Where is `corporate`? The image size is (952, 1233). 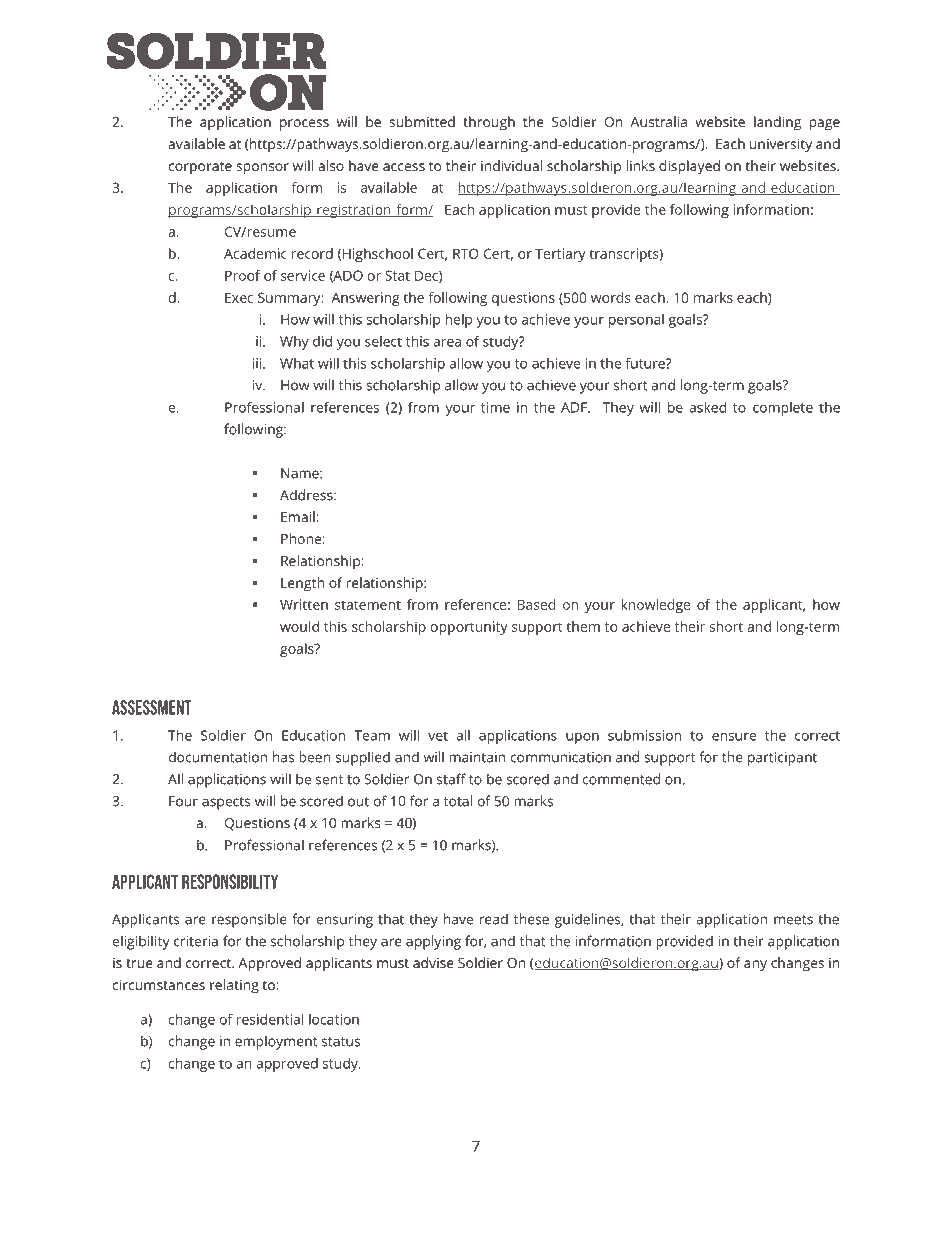
corporate is located at coordinates (200, 168).
